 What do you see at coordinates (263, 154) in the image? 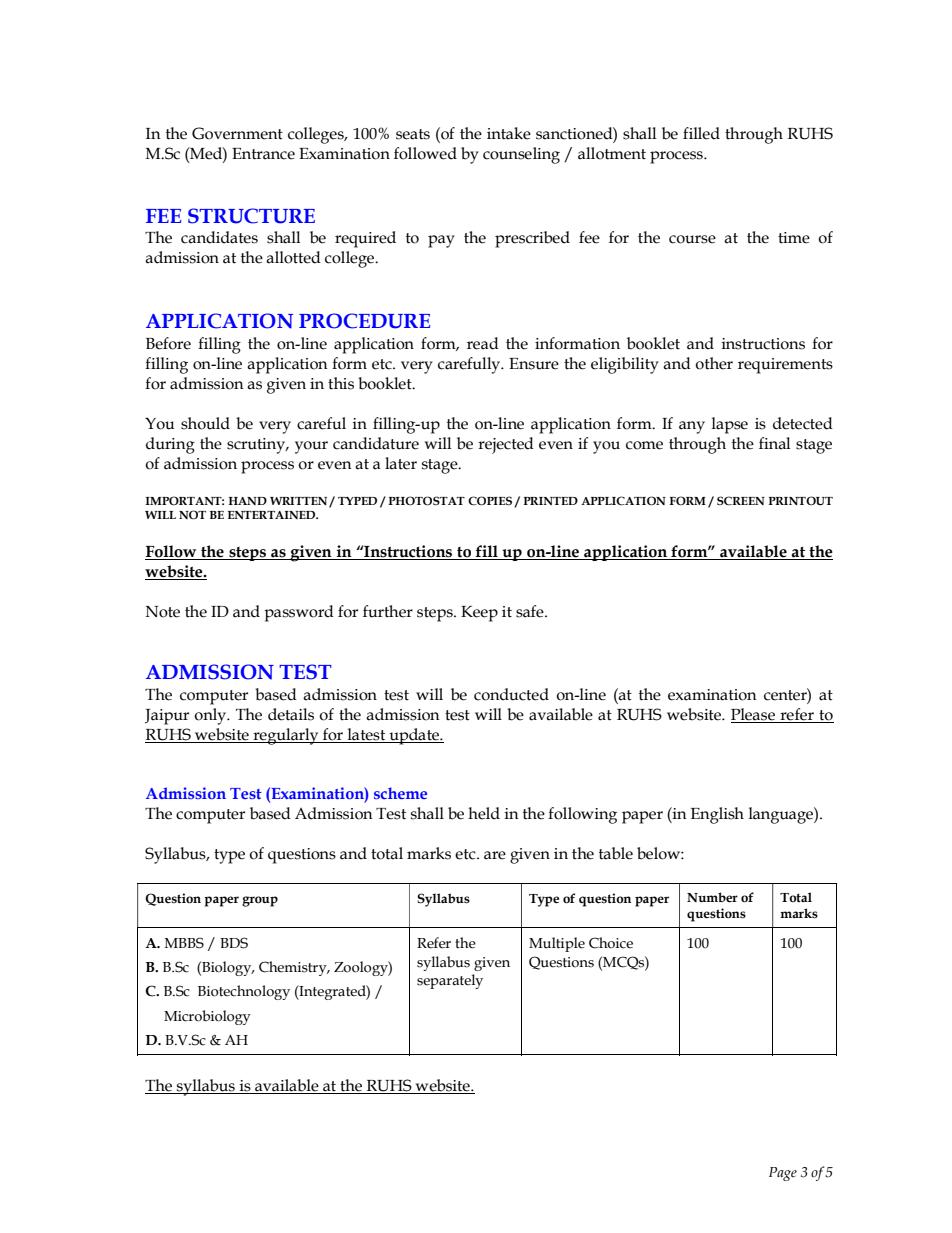
I see `Entrance` at bounding box center [263, 154].
